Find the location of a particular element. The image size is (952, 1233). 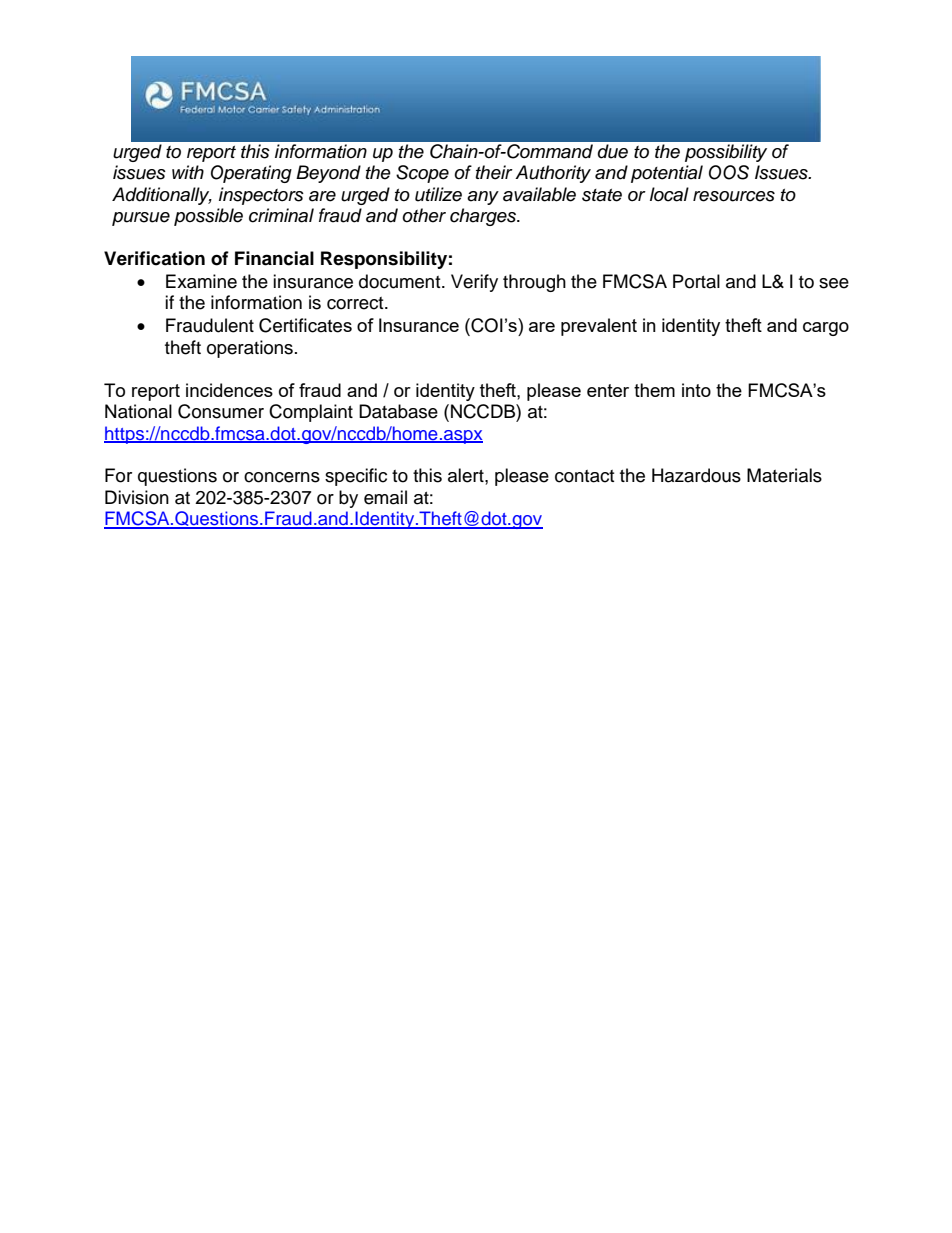

their is located at coordinates (494, 172).
